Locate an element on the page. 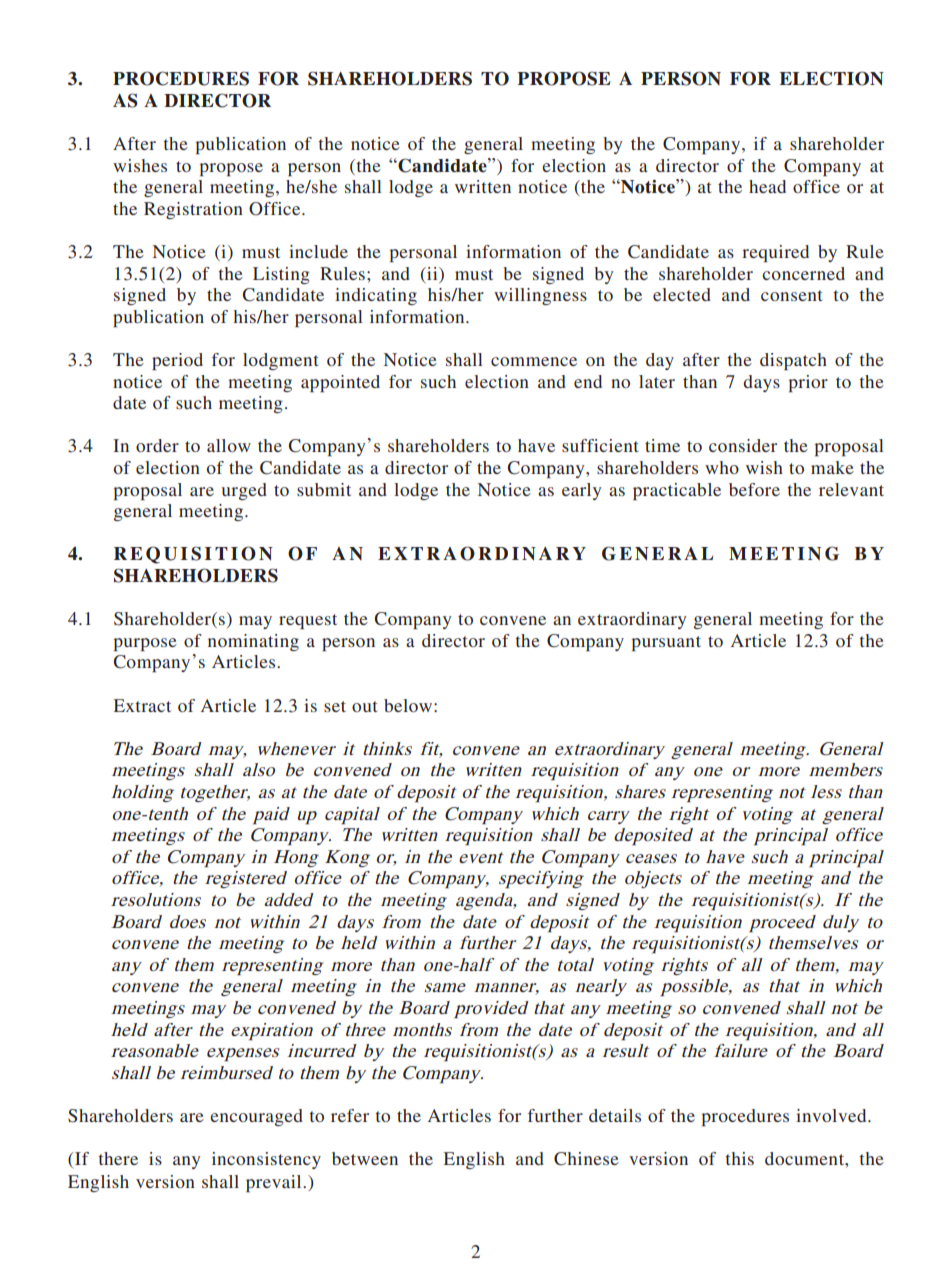 Image resolution: width=952 pixels, height=1270 pixels. urged is located at coordinates (244, 491).
